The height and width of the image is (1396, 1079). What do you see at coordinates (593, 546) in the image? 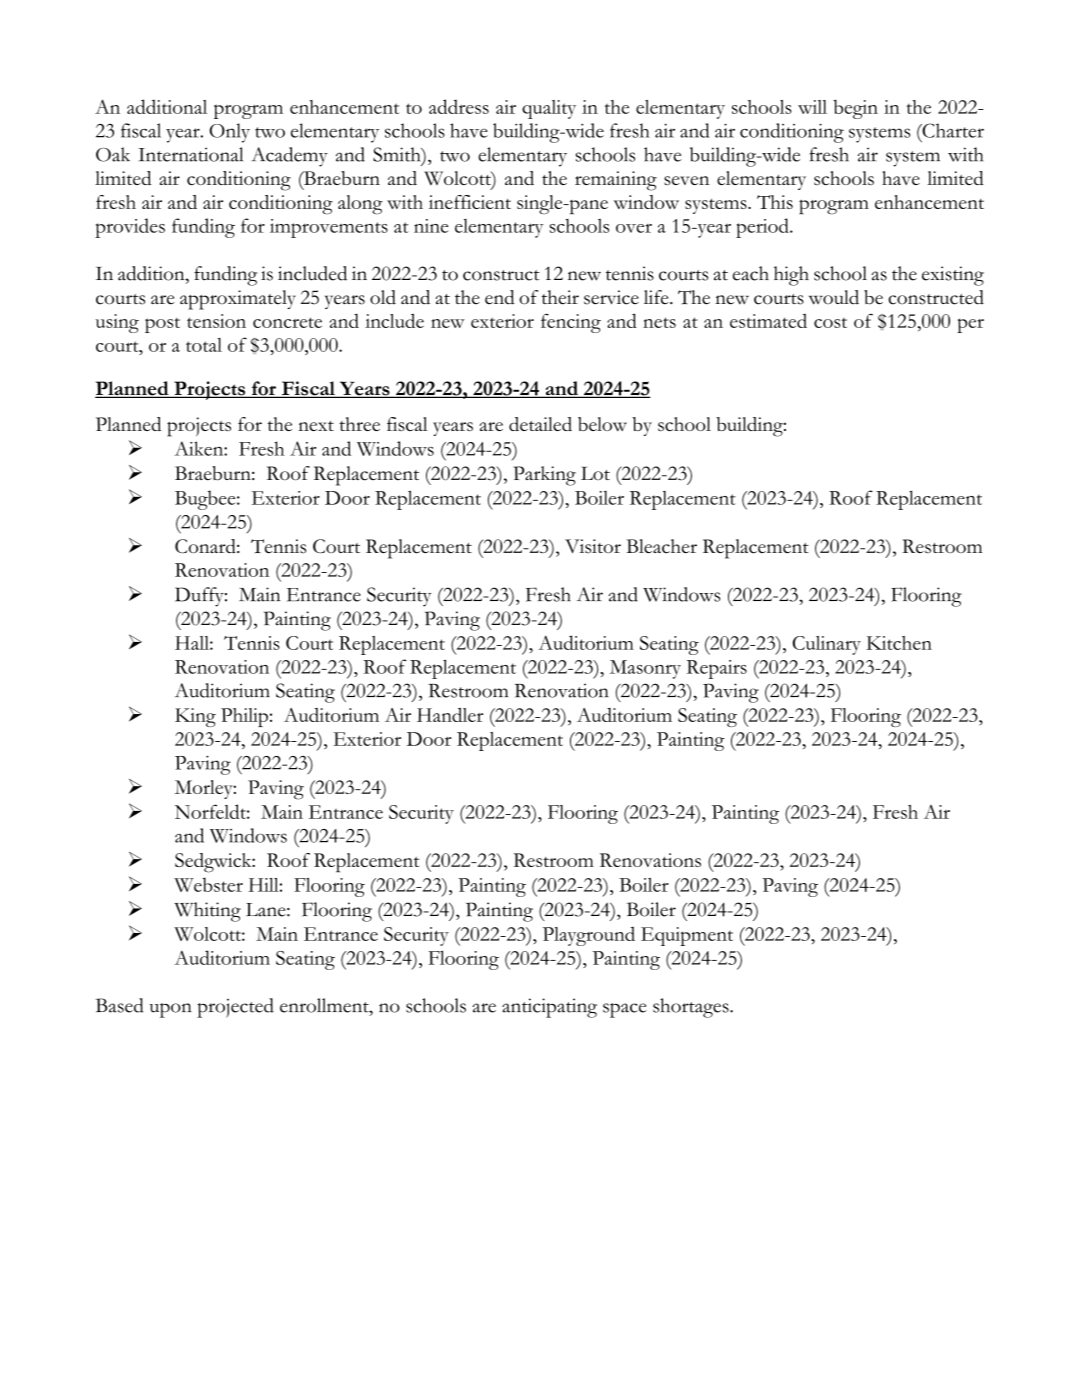
I see `Visitor` at bounding box center [593, 546].
